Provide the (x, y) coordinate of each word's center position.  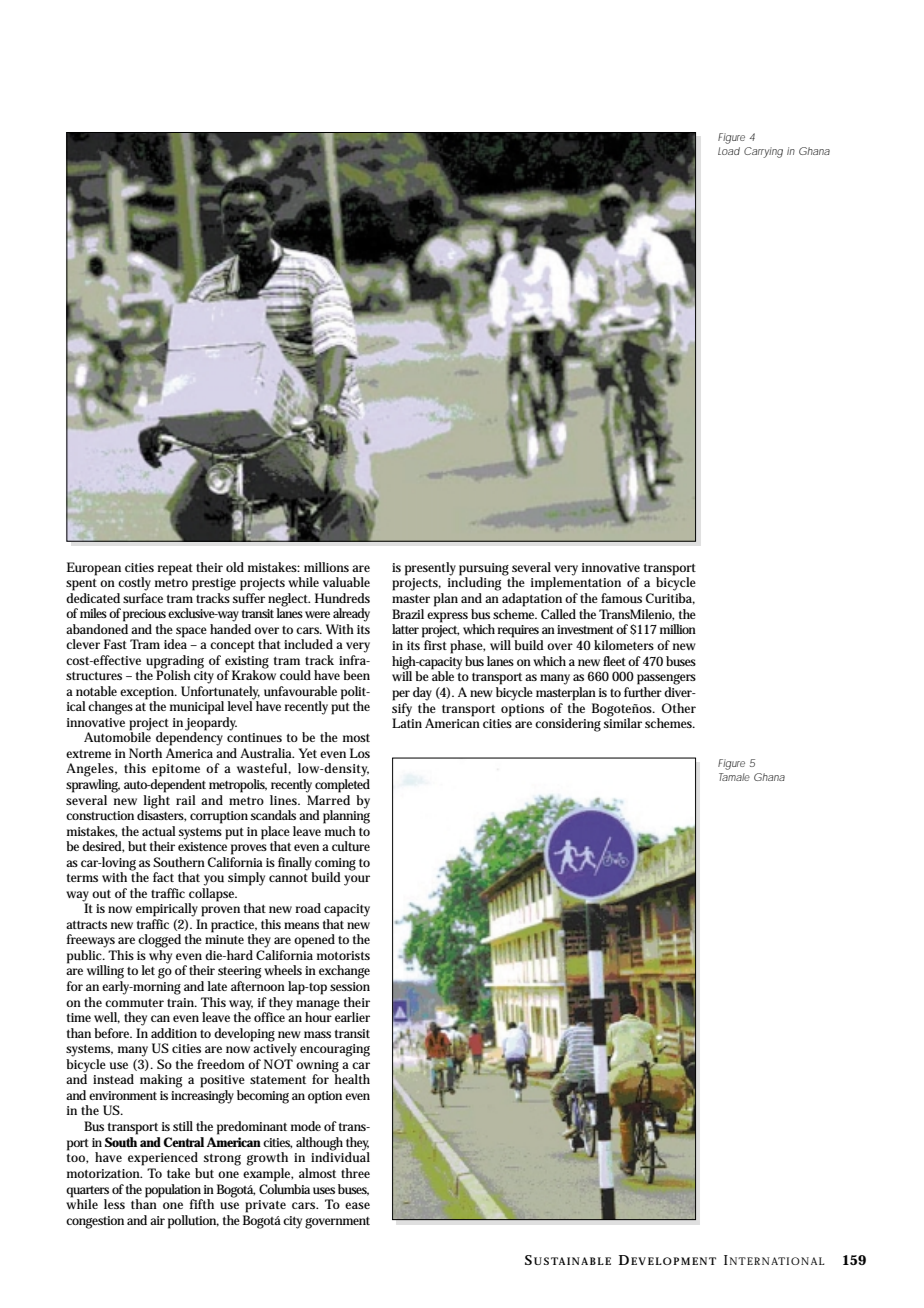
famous (621, 598)
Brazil (408, 614)
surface (143, 596)
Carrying (763, 152)
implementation (576, 583)
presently (430, 569)
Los (360, 753)
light (157, 800)
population (173, 1191)
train (182, 1002)
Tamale (734, 777)
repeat (175, 570)
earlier (352, 1017)
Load (729, 151)
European (94, 569)
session (350, 986)
